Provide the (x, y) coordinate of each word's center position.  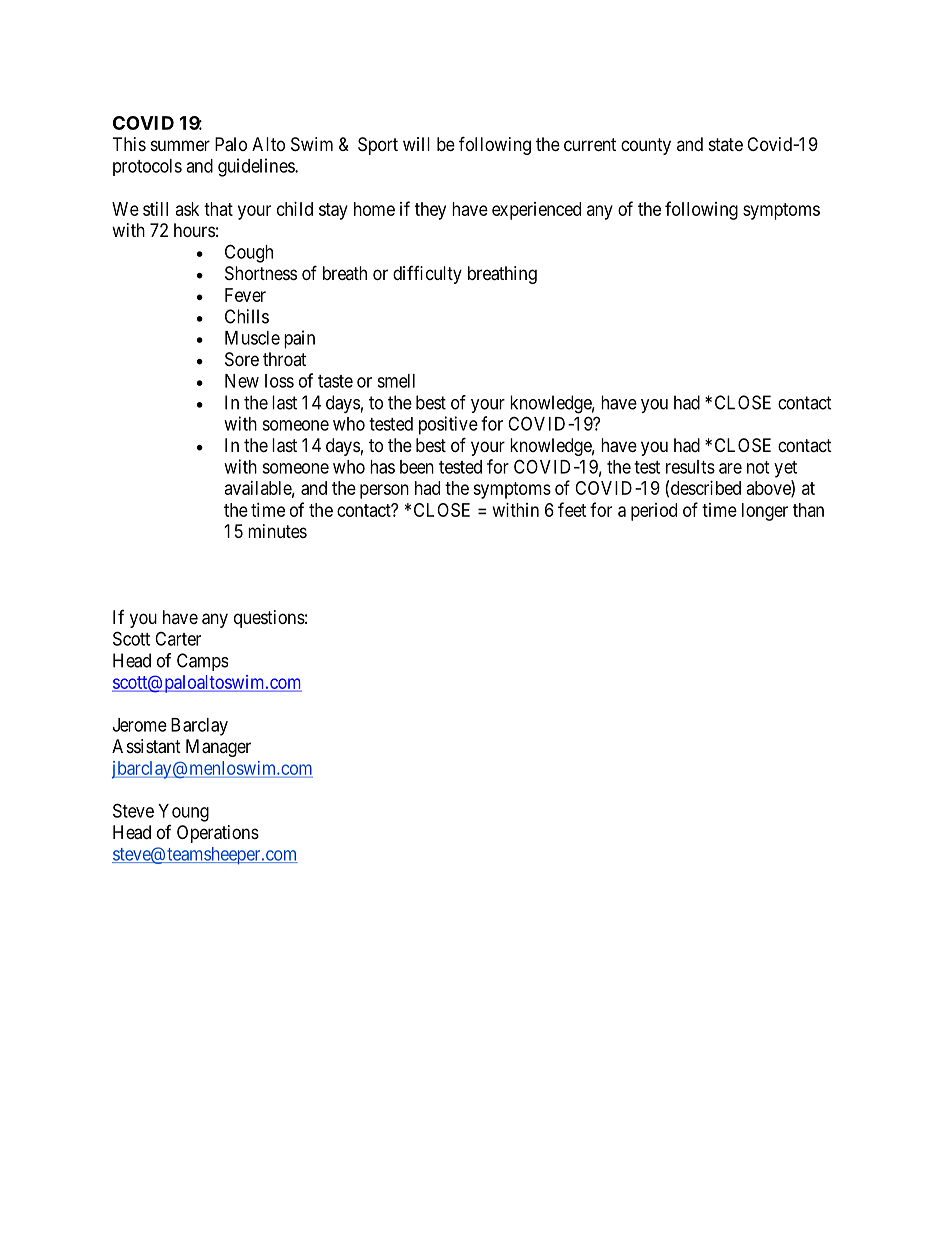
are (730, 468)
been (417, 467)
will (416, 144)
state (726, 144)
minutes (277, 531)
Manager (218, 748)
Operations (218, 834)
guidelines (257, 167)
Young (183, 813)
